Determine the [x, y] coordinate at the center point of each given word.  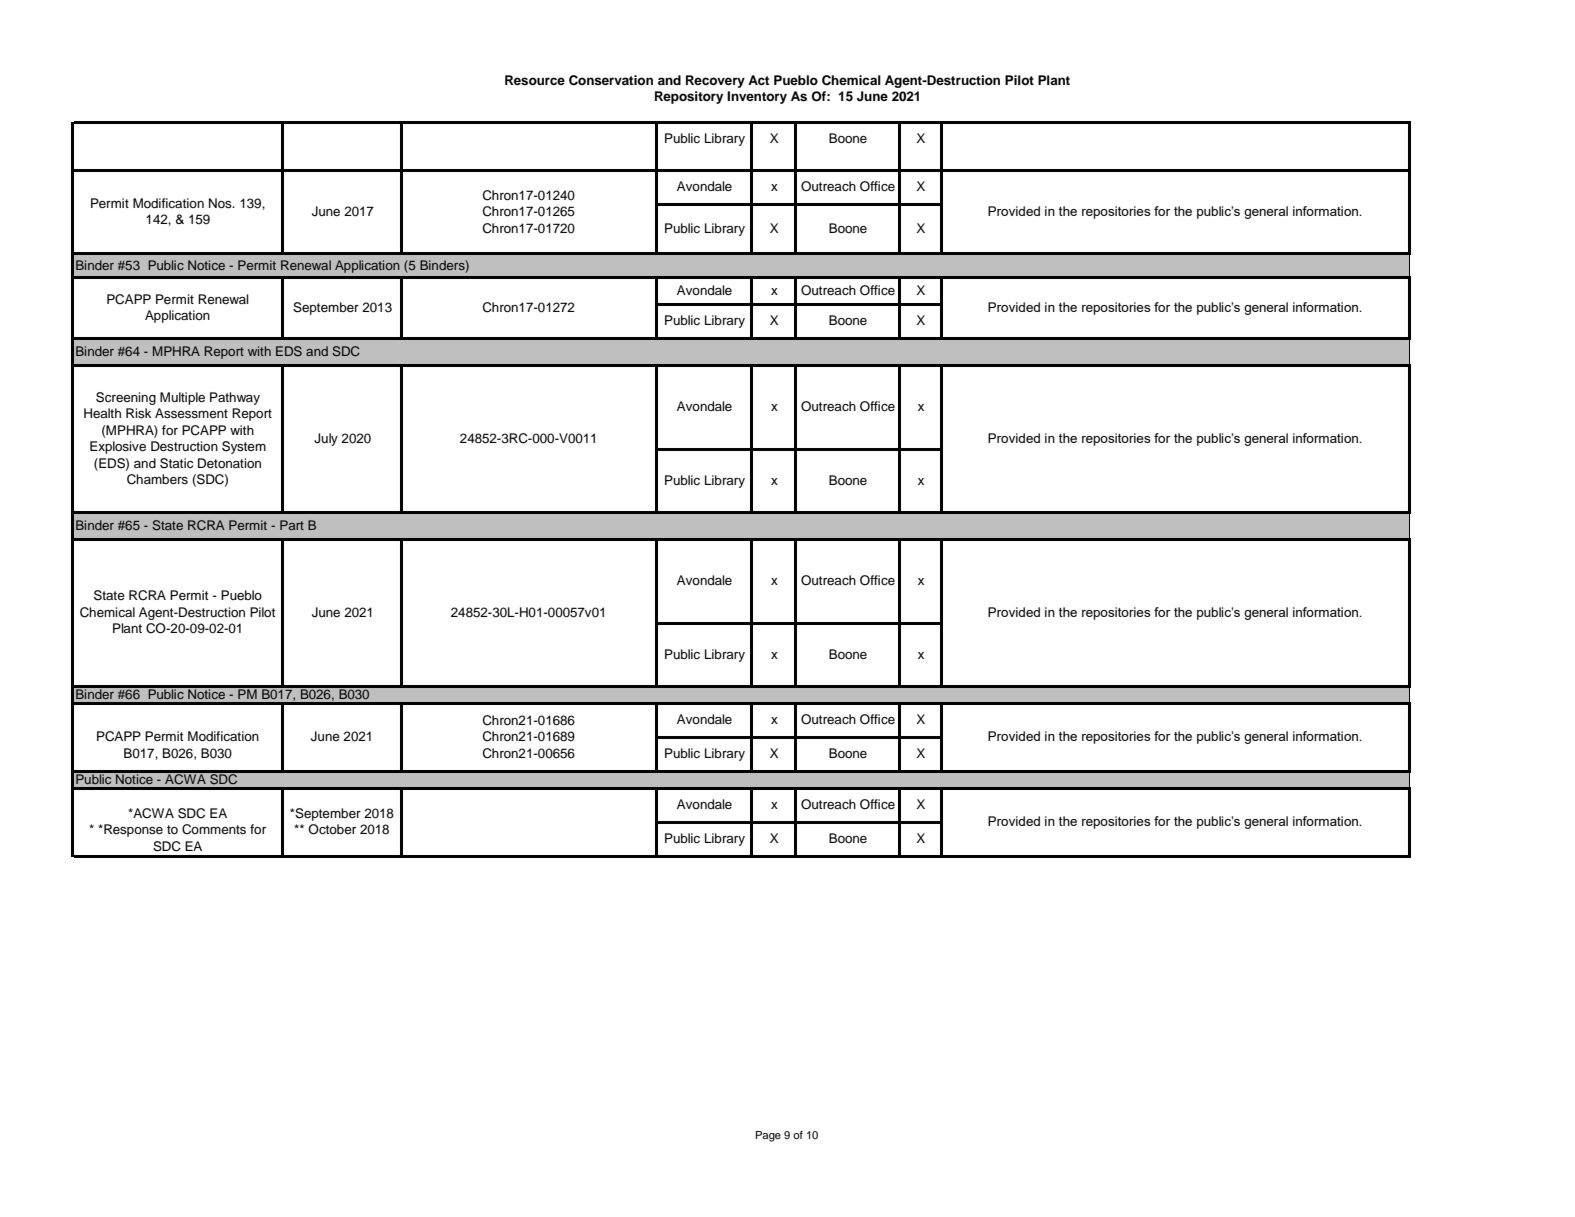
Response [132, 830]
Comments [214, 829]
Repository [689, 97]
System [244, 447]
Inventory [757, 97]
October [332, 829]
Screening [126, 398]
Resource [535, 80]
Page [768, 1136]
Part [292, 525]
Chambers [157, 479]
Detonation [229, 463]
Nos [221, 203]
